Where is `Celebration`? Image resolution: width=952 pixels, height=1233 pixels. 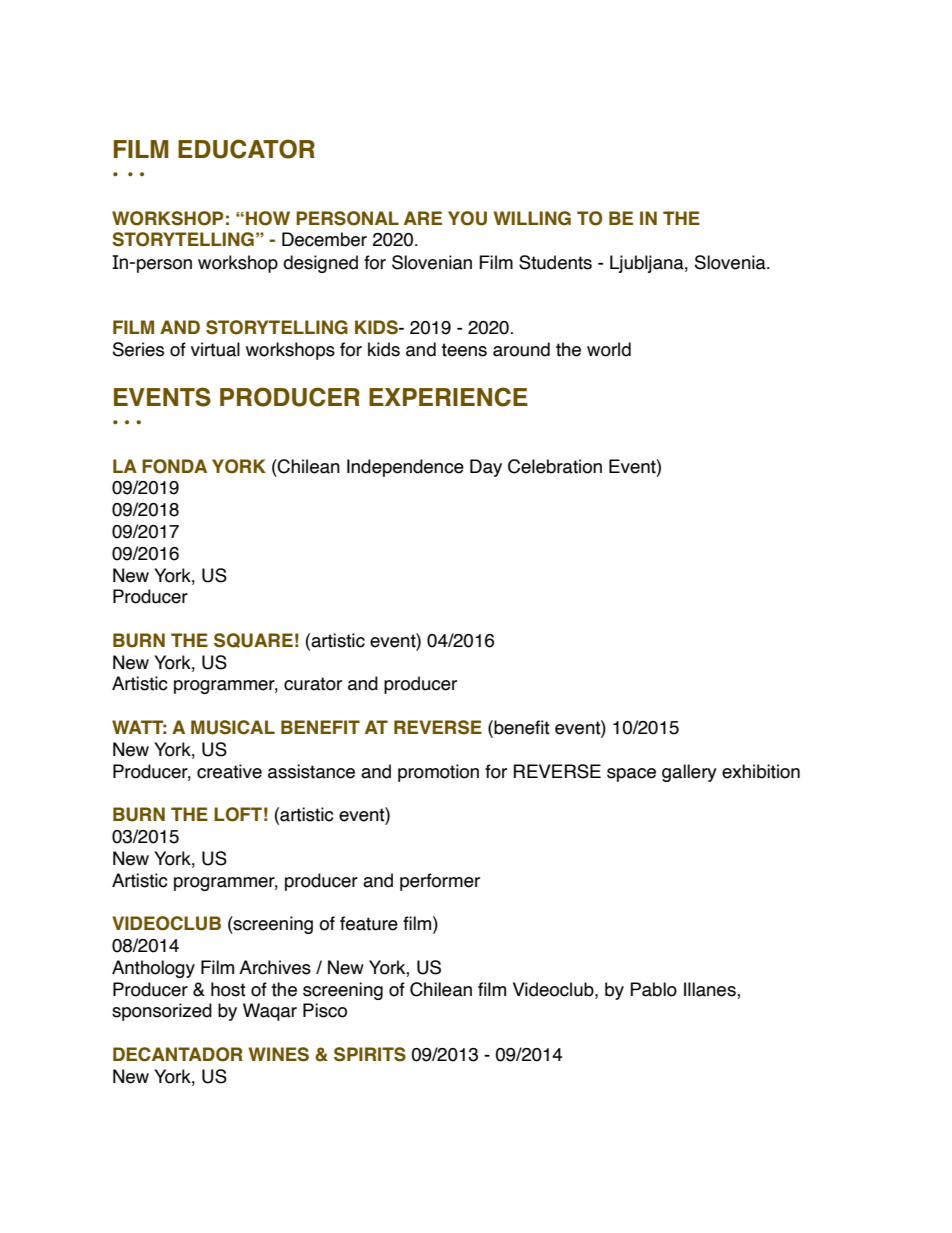
Celebration is located at coordinates (555, 466).
